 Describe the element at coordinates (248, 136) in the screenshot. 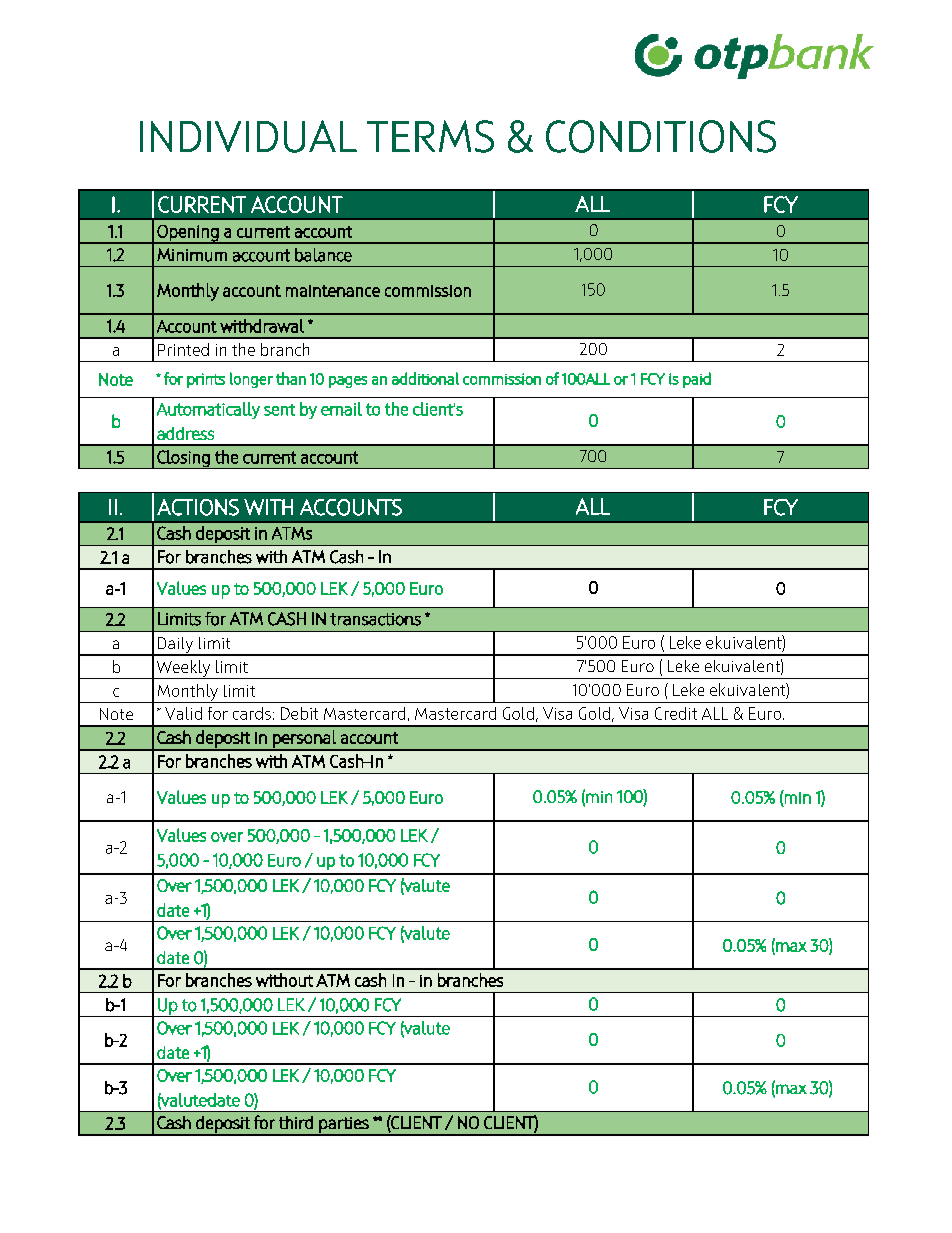

I see `INDIVIDUAL` at that location.
